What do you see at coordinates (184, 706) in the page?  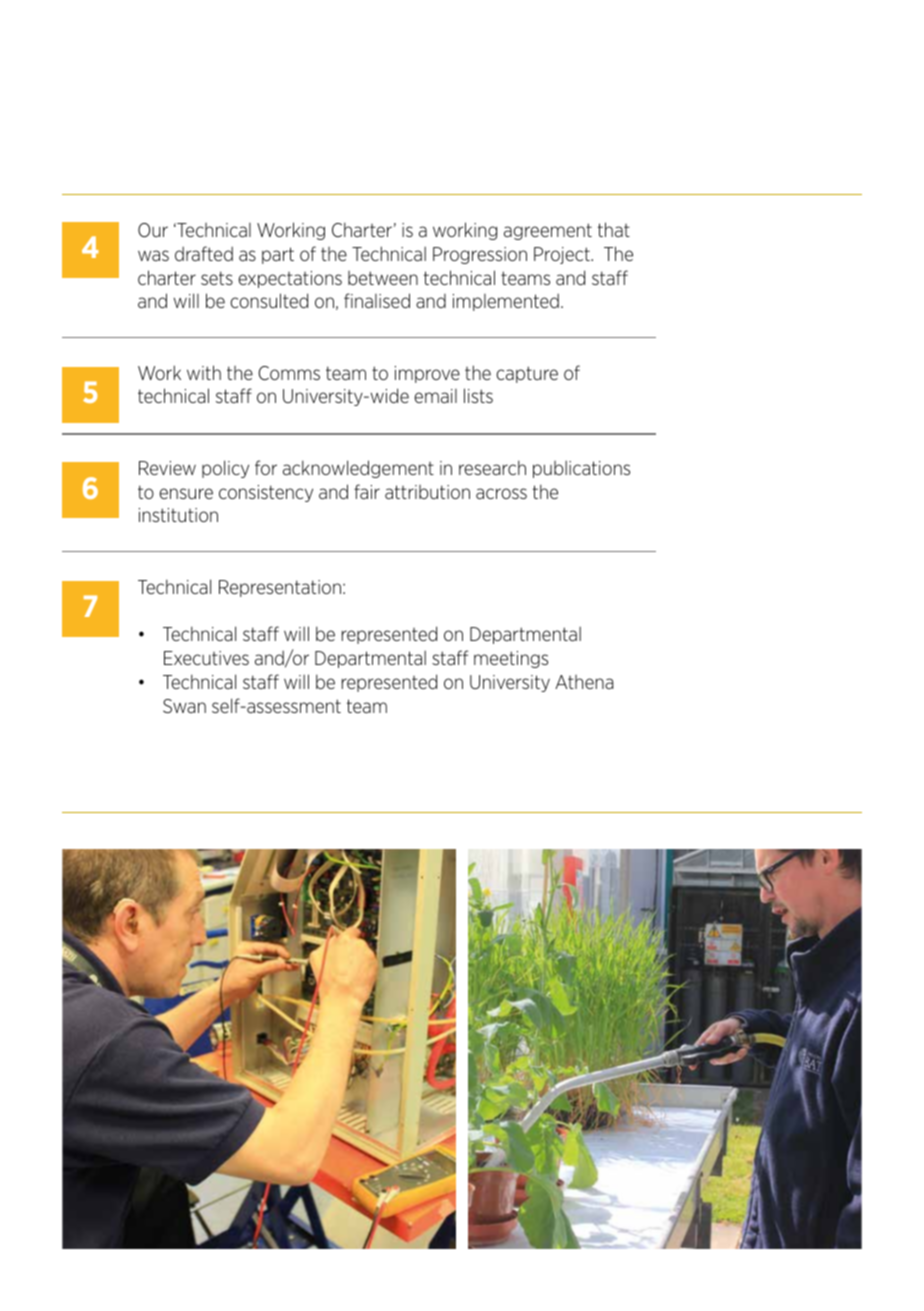 I see `Swan` at bounding box center [184, 706].
